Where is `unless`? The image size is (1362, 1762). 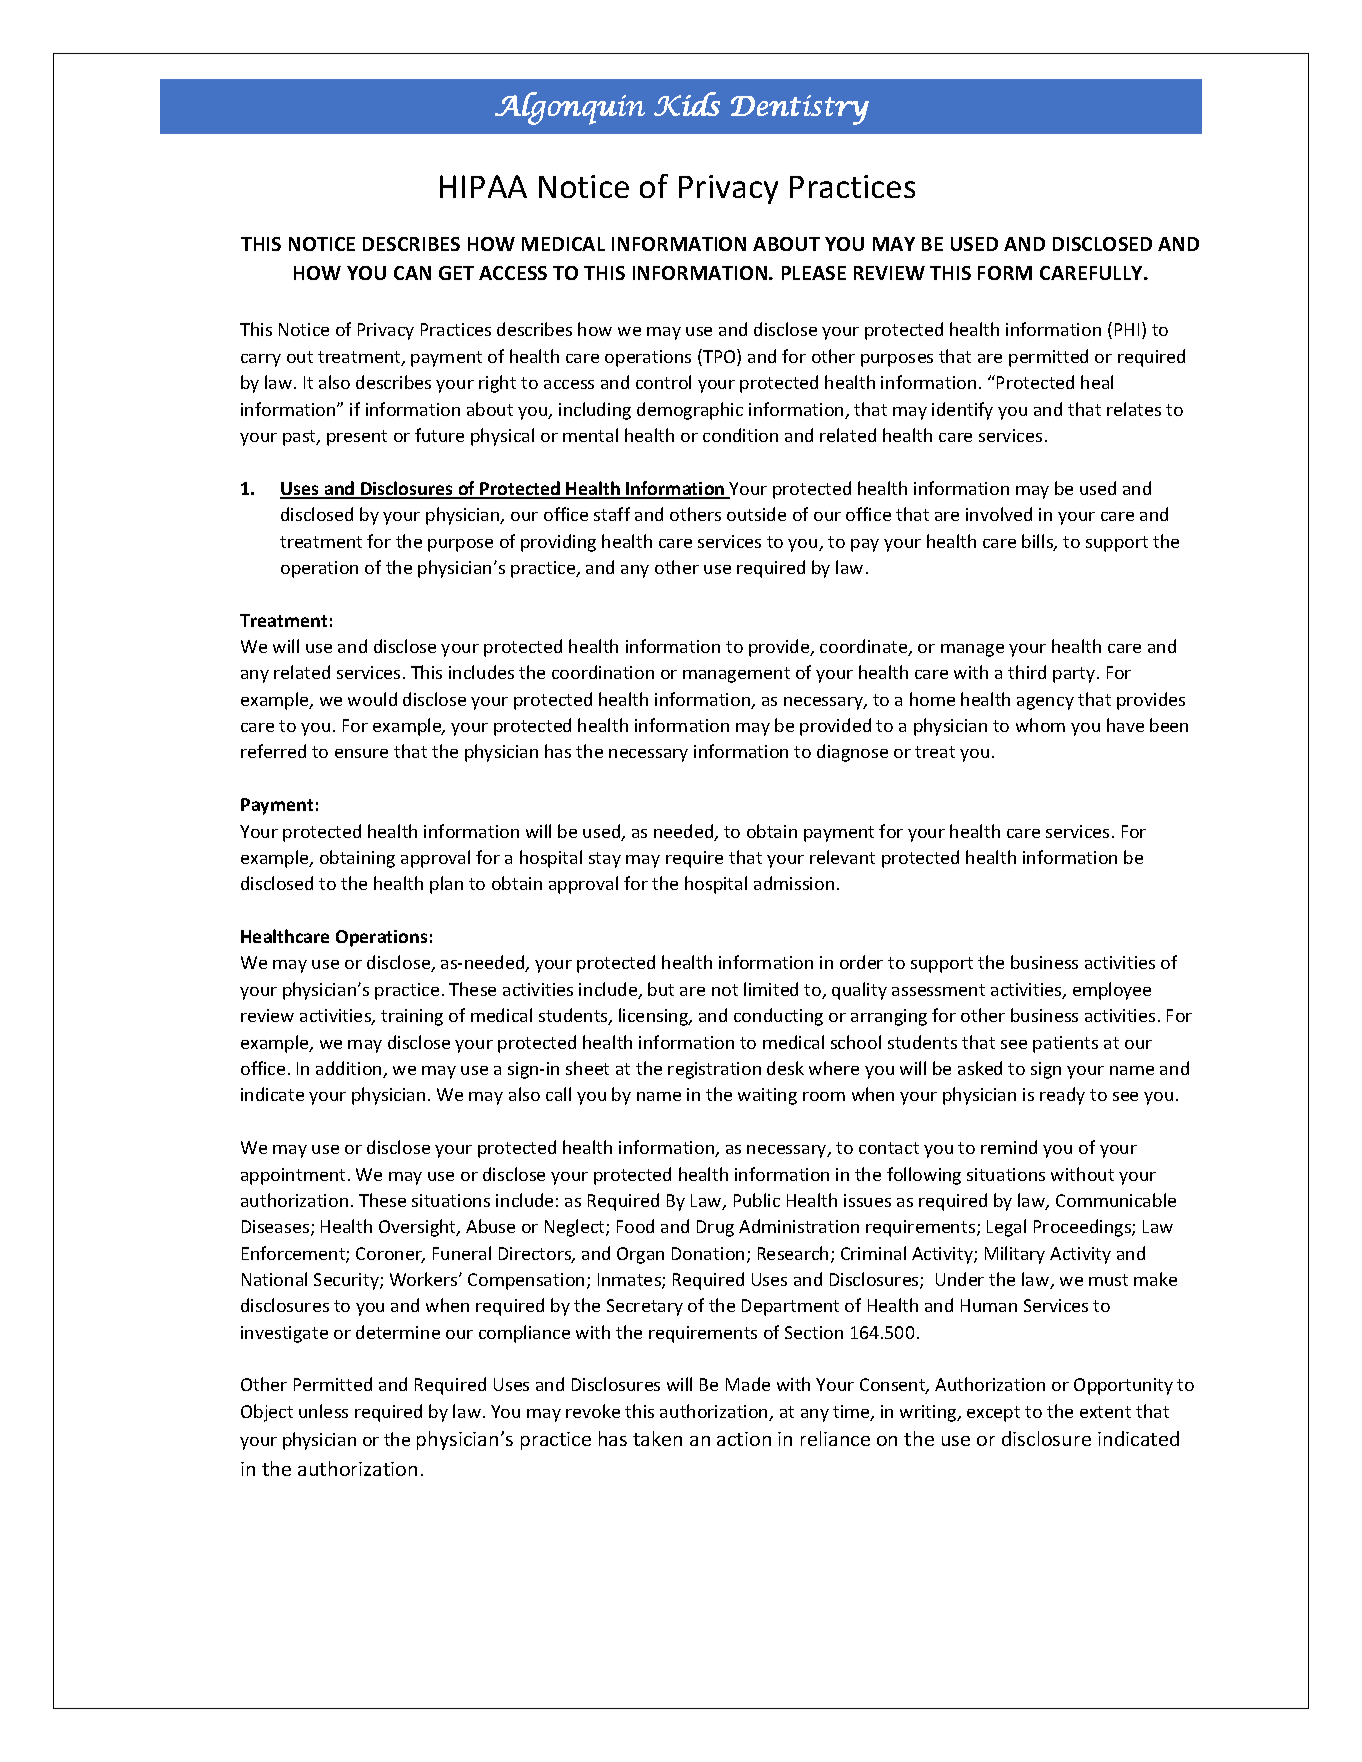 unless is located at coordinates (323, 1411).
